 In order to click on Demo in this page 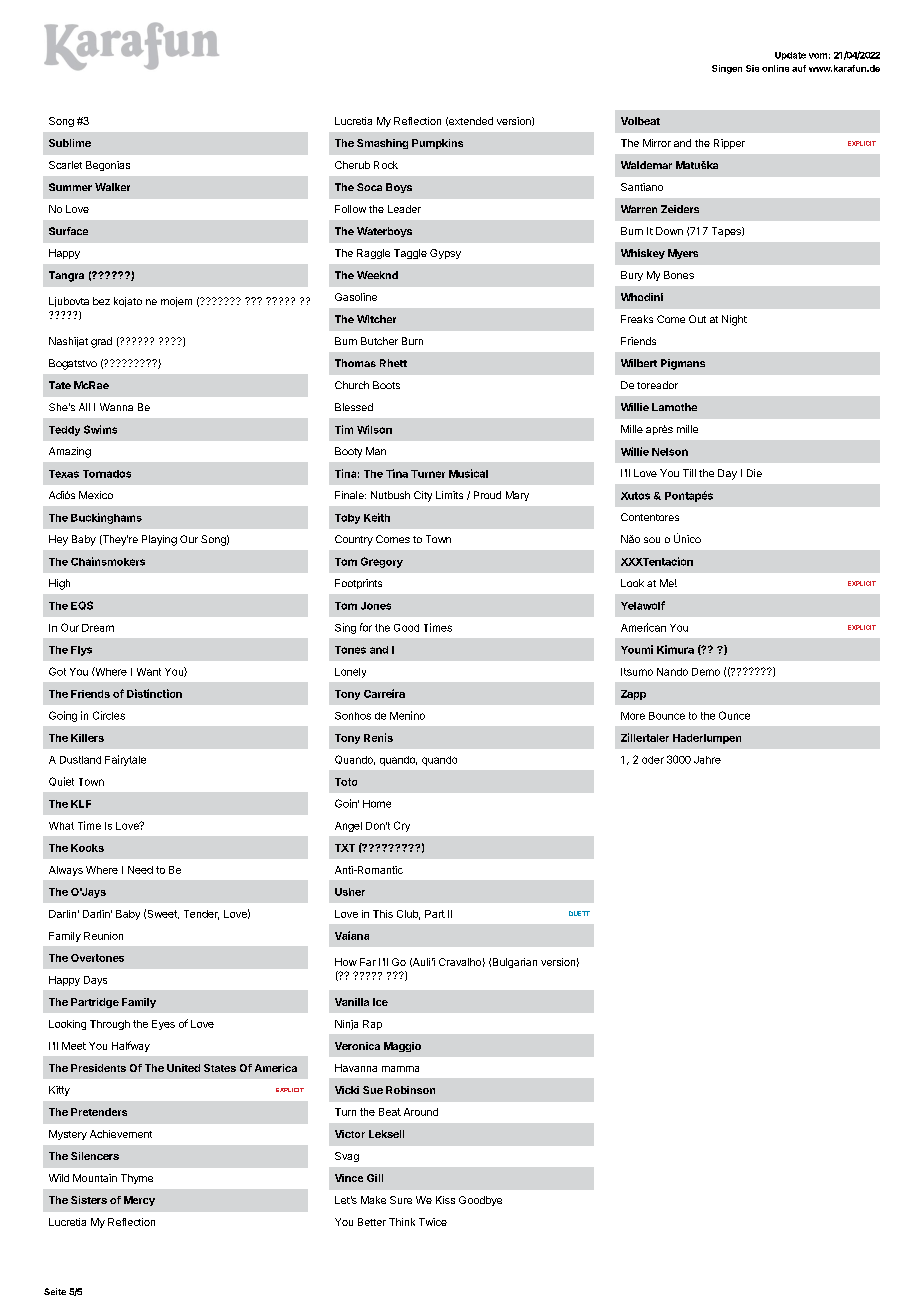, I will do `click(706, 672)`.
